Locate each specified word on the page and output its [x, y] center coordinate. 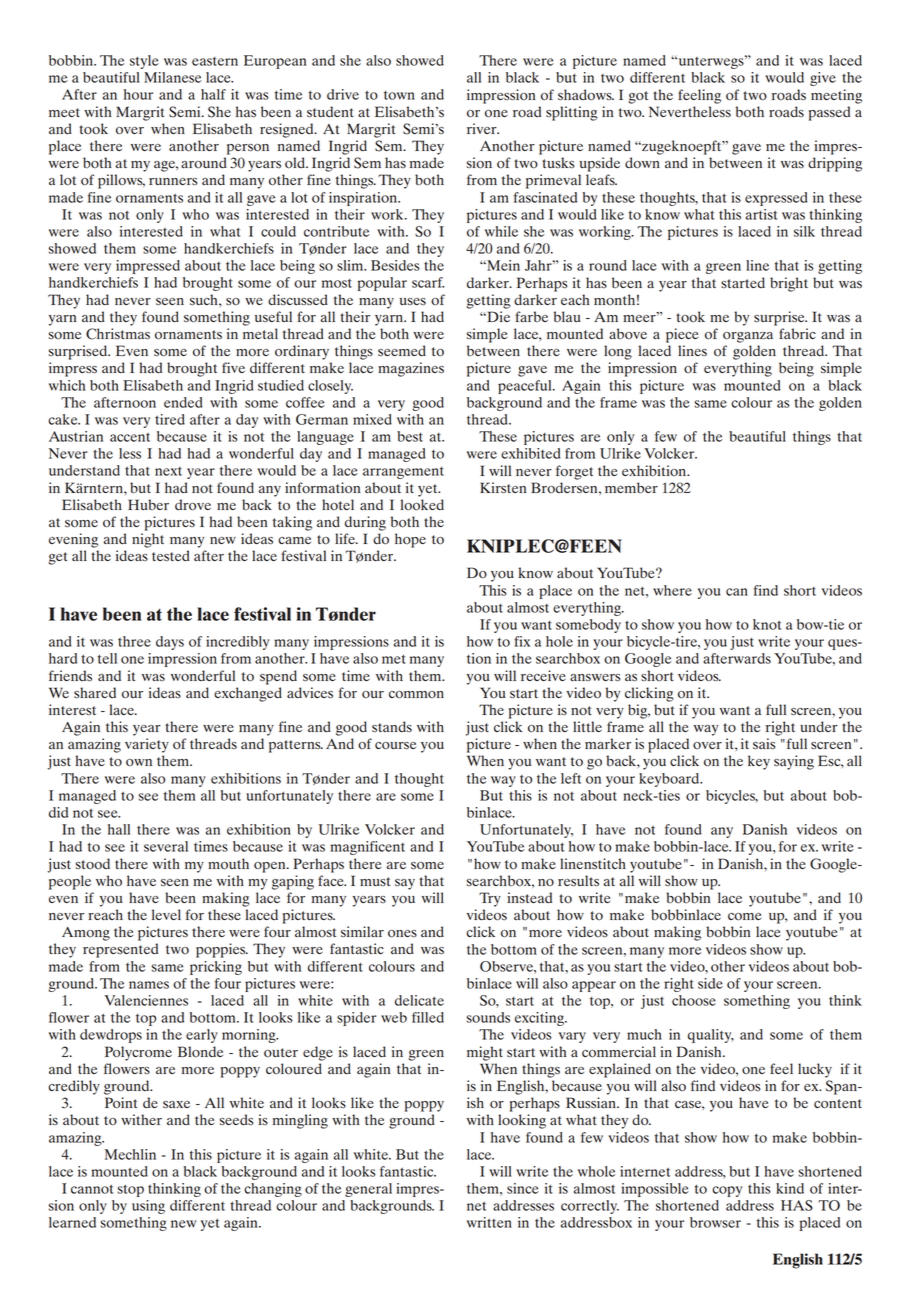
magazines [411, 369]
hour [138, 94]
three [134, 641]
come [744, 917]
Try [490, 899]
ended [183, 402]
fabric [797, 333]
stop [131, 1190]
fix [522, 641]
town [399, 95]
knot [767, 624]
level [166, 914]
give [823, 79]
